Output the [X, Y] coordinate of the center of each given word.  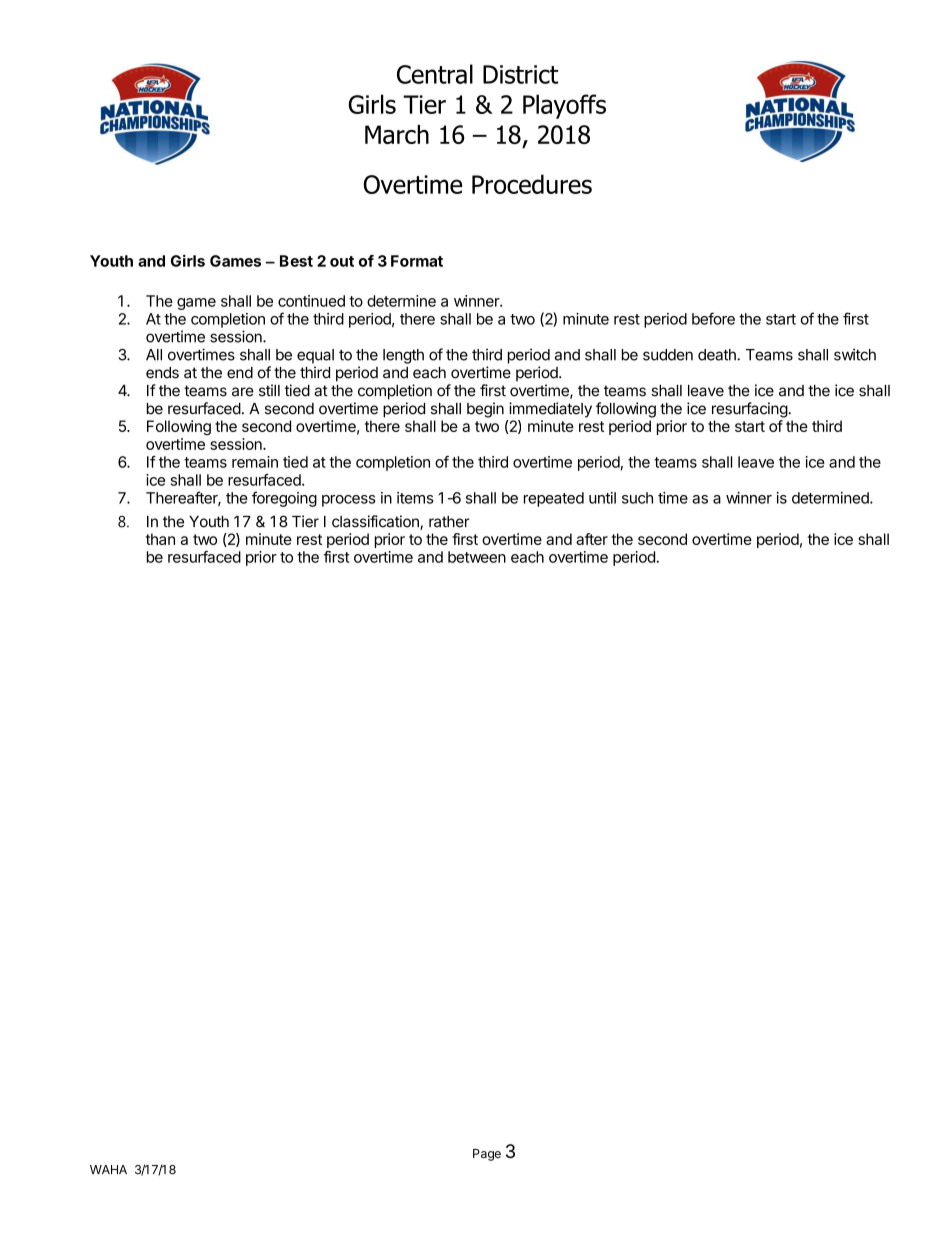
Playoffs [564, 106]
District [520, 74]
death [718, 355]
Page [487, 1155]
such [637, 498]
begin [485, 410]
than [160, 539]
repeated [554, 499]
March [397, 134]
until [602, 498]
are [243, 392]
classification [376, 522]
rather [449, 522]
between [477, 557]
